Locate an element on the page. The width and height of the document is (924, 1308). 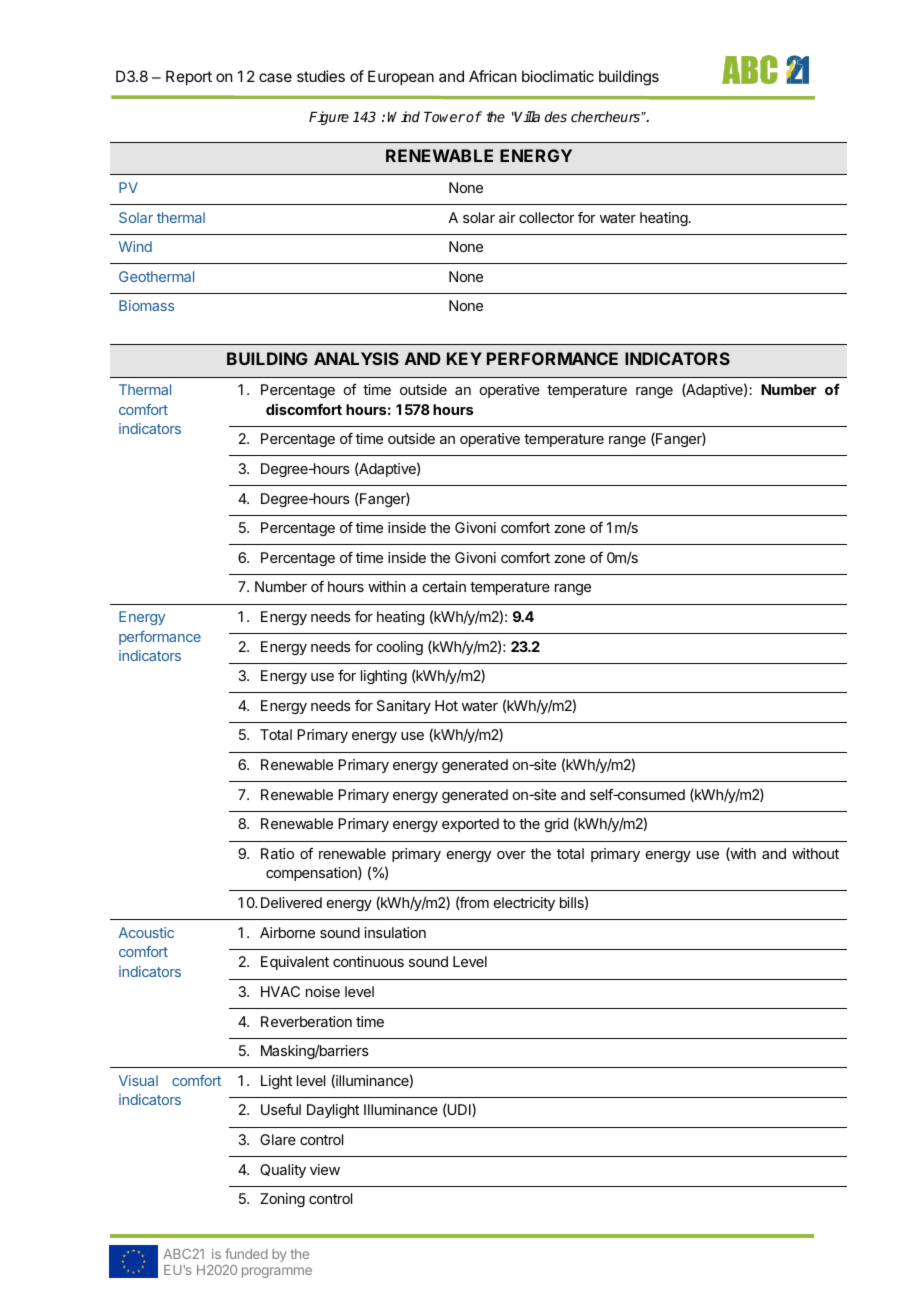
electricity is located at coordinates (524, 904).
